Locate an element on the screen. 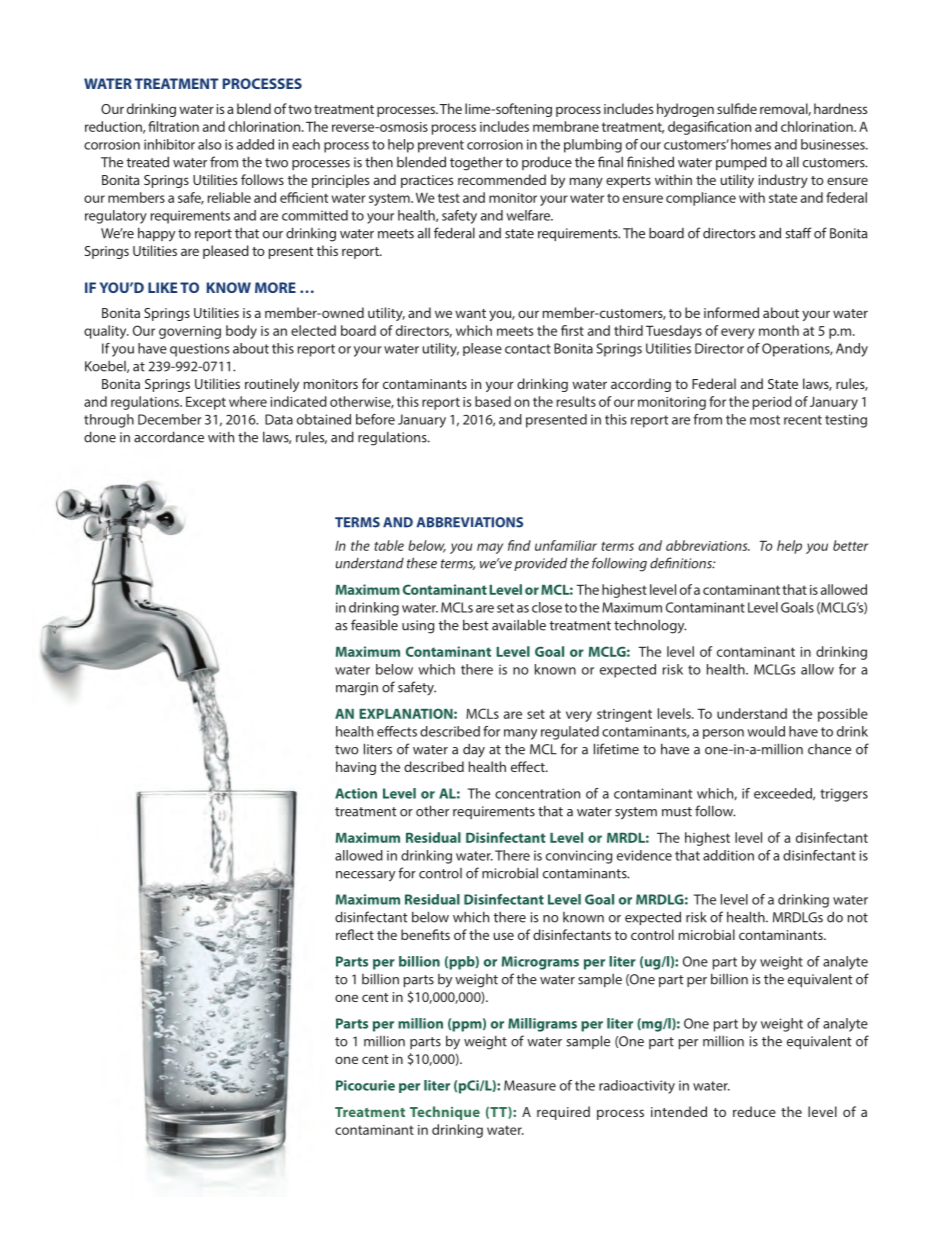  best is located at coordinates (476, 625).
